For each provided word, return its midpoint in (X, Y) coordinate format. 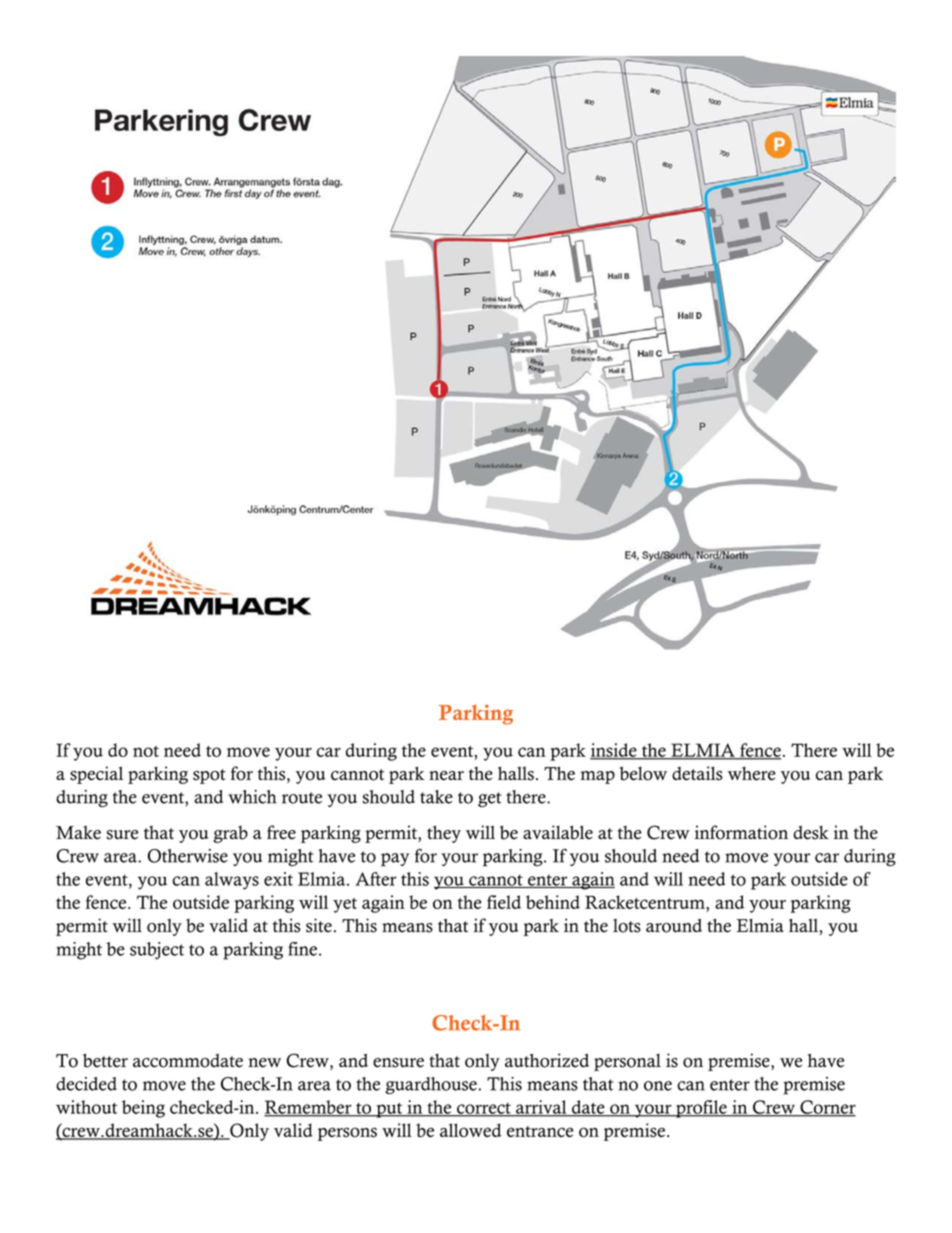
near (446, 776)
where (752, 773)
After (376, 879)
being (143, 1109)
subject (157, 951)
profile (701, 1109)
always (232, 881)
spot (209, 776)
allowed (471, 1130)
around (674, 925)
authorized (547, 1060)
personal (627, 1062)
